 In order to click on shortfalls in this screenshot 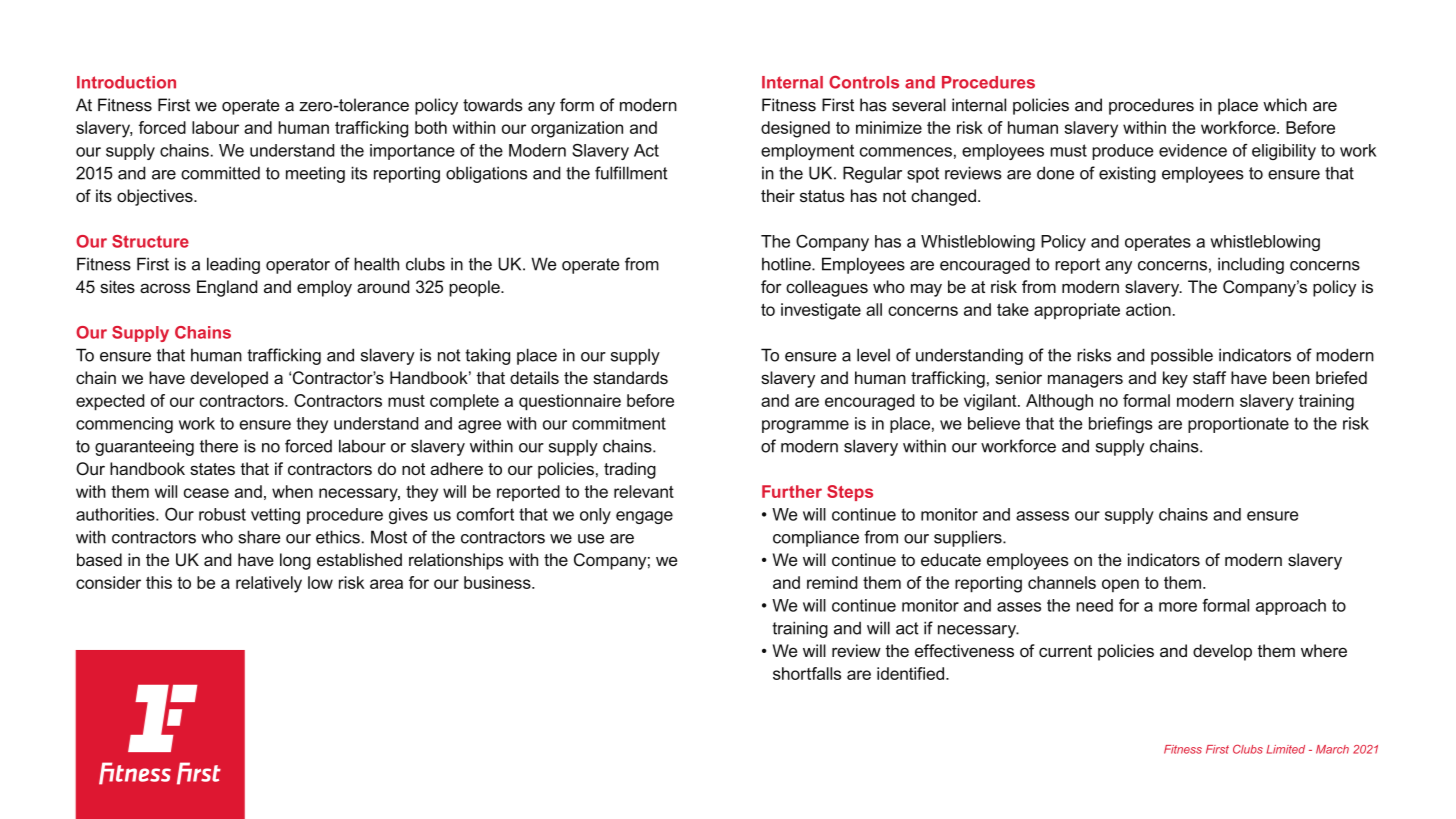, I will do `click(807, 673)`.
